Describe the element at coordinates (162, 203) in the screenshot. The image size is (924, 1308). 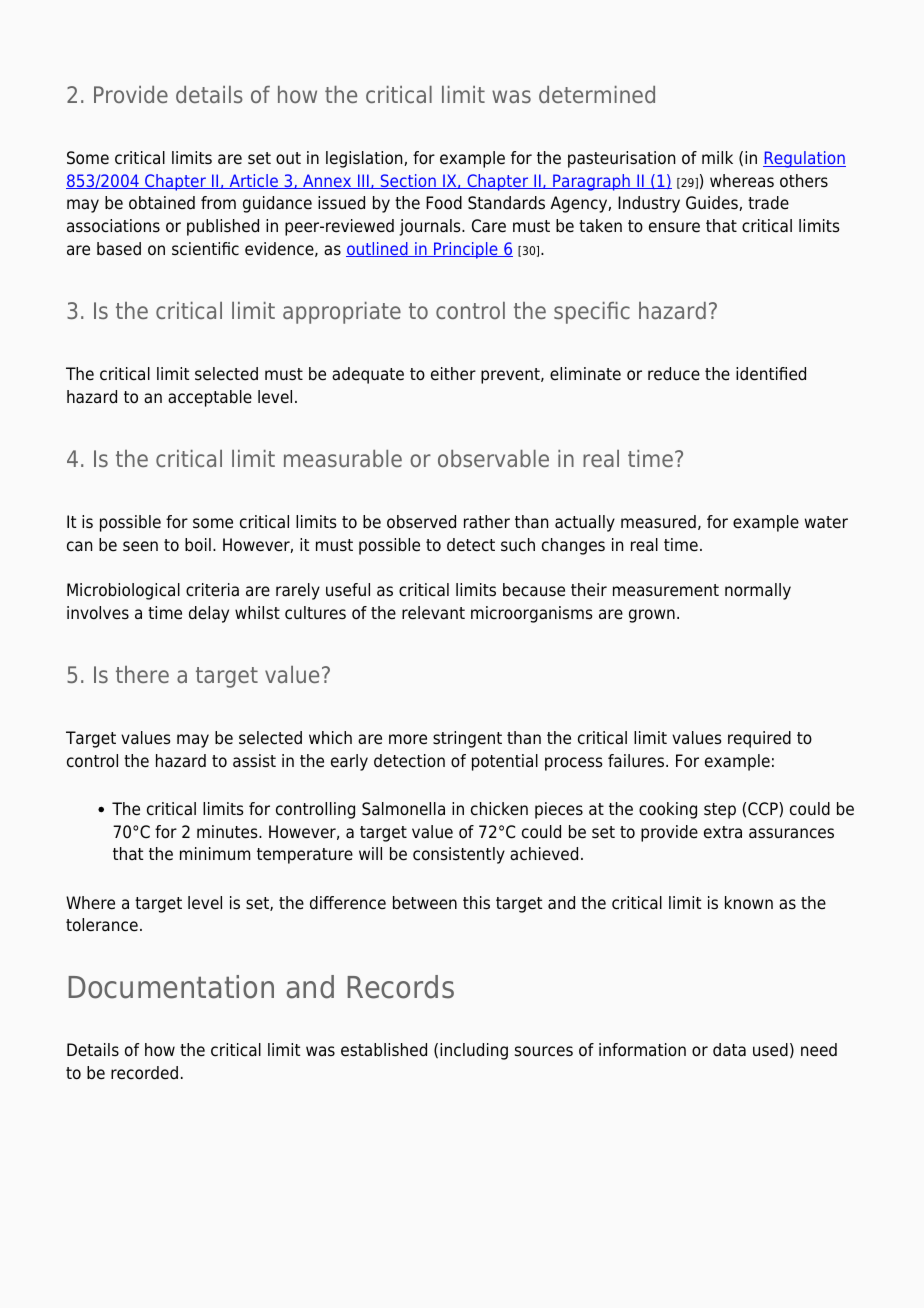
I see `obtained` at that location.
